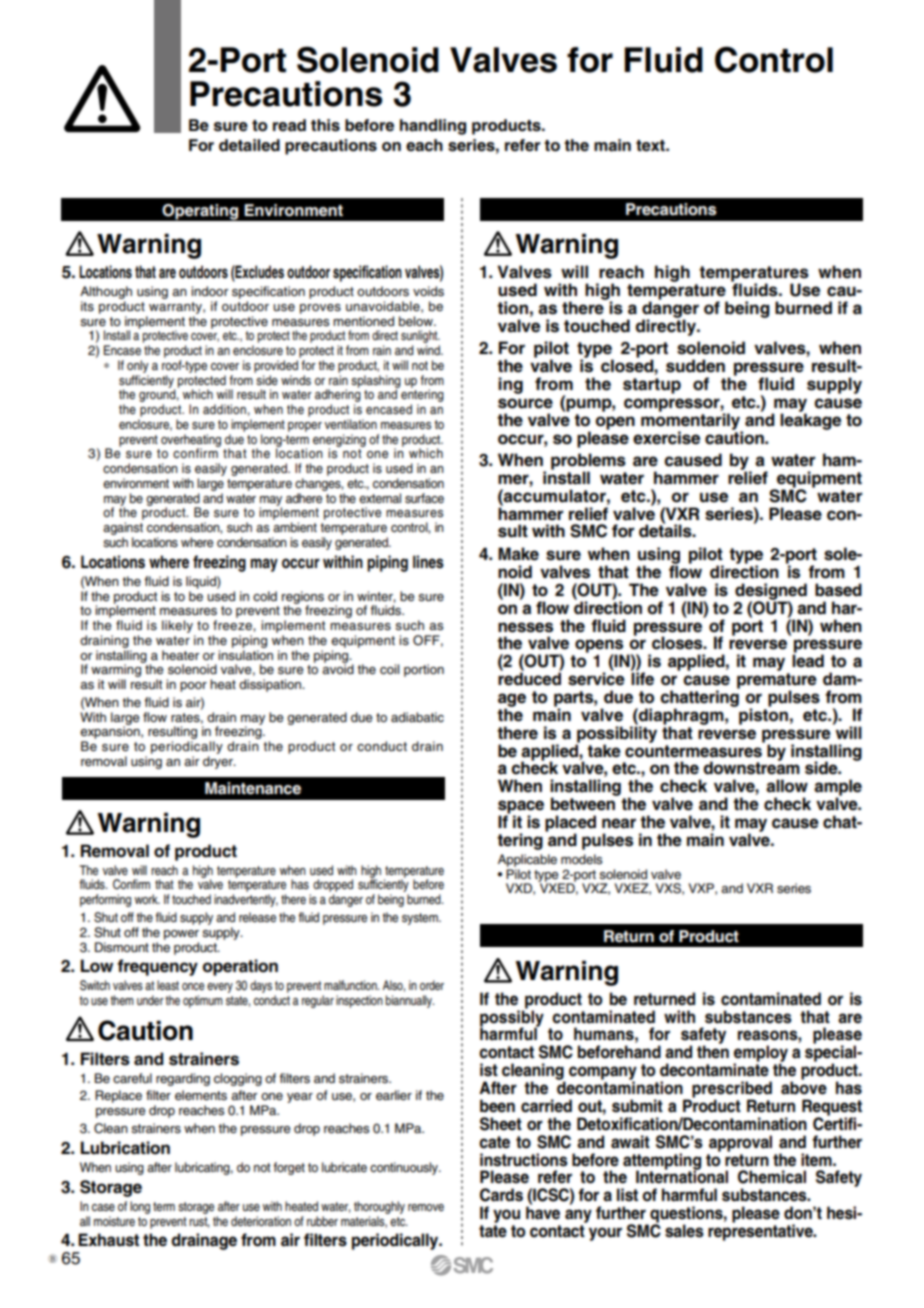  I want to click on work, so click(147, 899).
